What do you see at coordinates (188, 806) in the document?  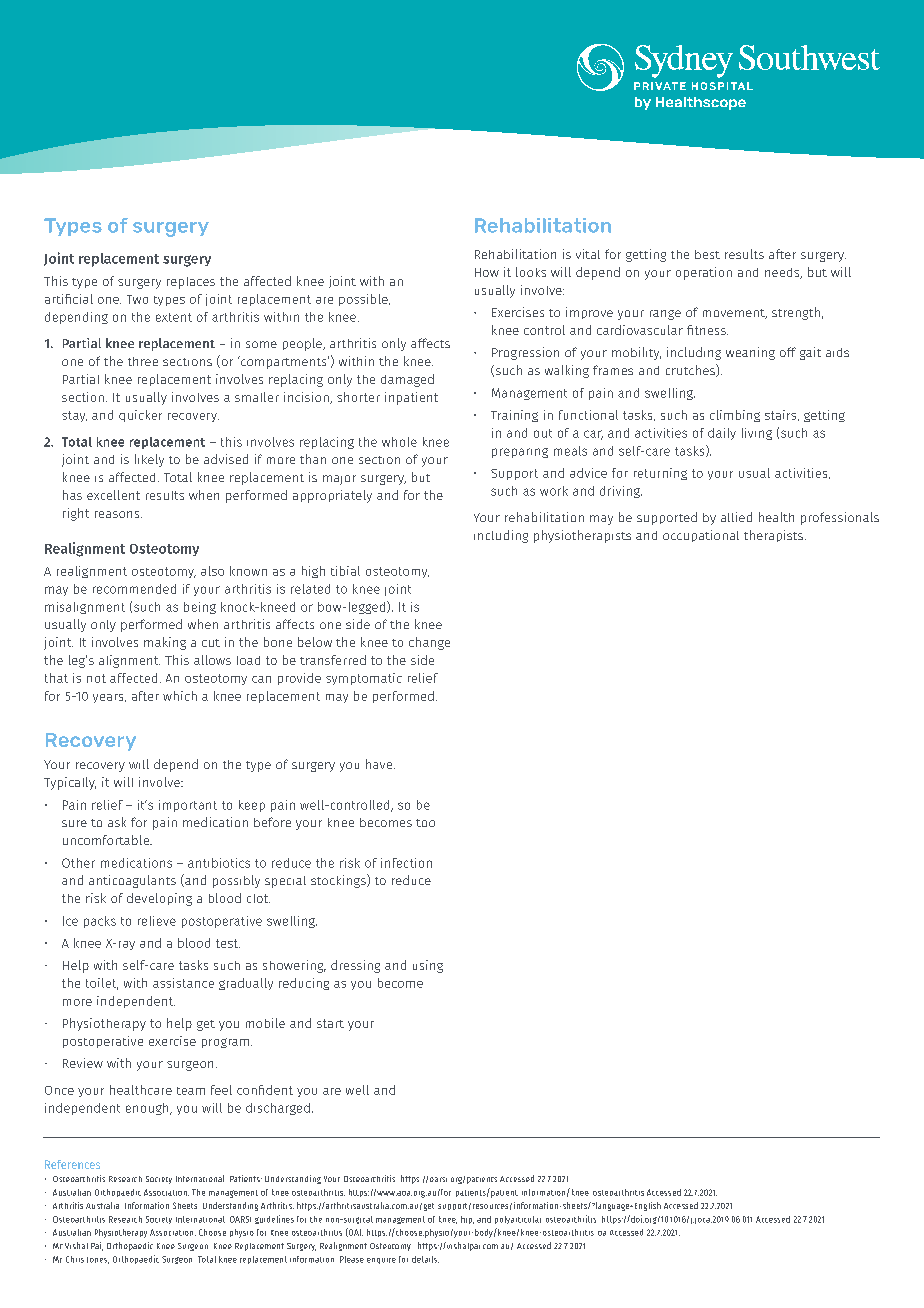 I see `important` at bounding box center [188, 806].
